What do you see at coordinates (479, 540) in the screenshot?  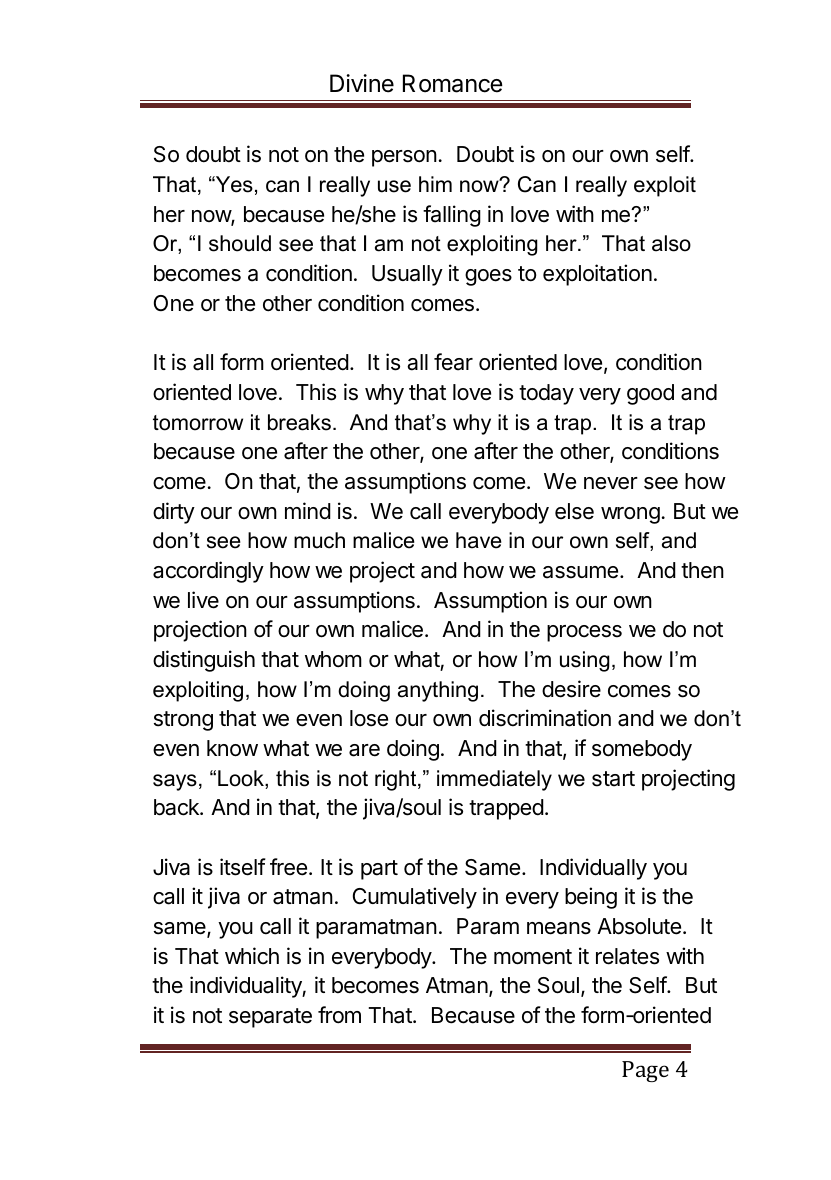 I see `have` at bounding box center [479, 540].
